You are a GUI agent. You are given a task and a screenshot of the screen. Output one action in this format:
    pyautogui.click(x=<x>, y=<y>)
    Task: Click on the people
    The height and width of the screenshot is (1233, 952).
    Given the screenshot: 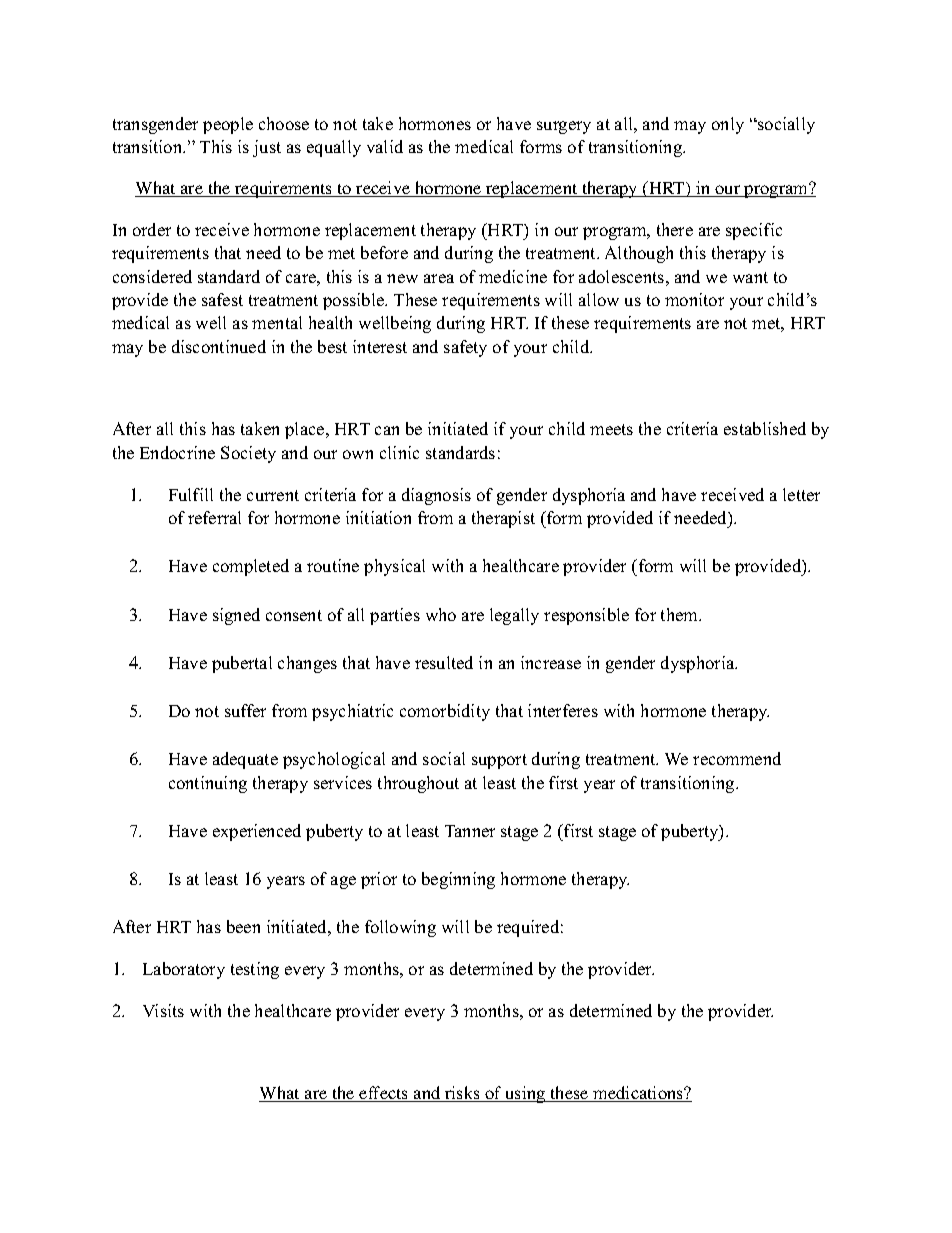 What is the action you would take?
    pyautogui.click(x=228, y=125)
